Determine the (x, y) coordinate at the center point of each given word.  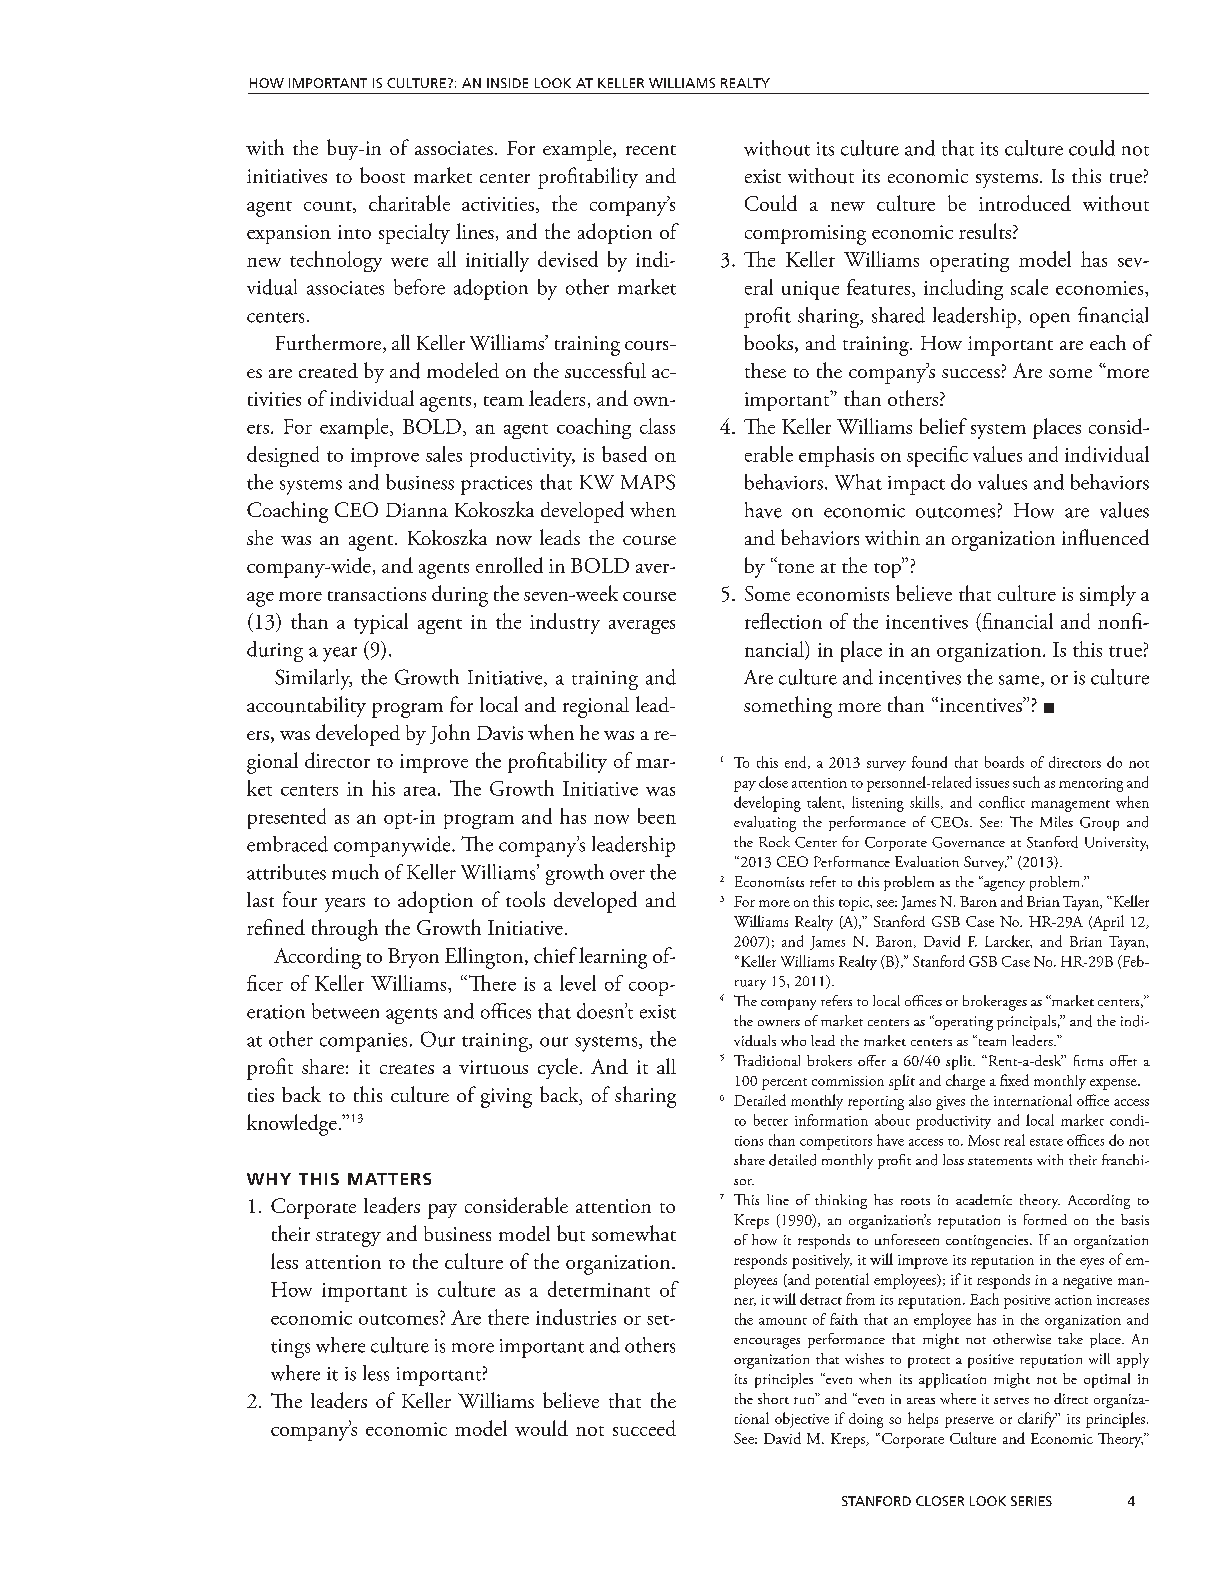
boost (382, 175)
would (541, 1428)
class (657, 426)
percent (784, 1084)
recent (651, 150)
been (657, 816)
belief (943, 426)
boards (1004, 762)
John (450, 734)
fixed (1014, 1080)
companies (363, 1042)
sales (444, 454)
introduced (1025, 203)
